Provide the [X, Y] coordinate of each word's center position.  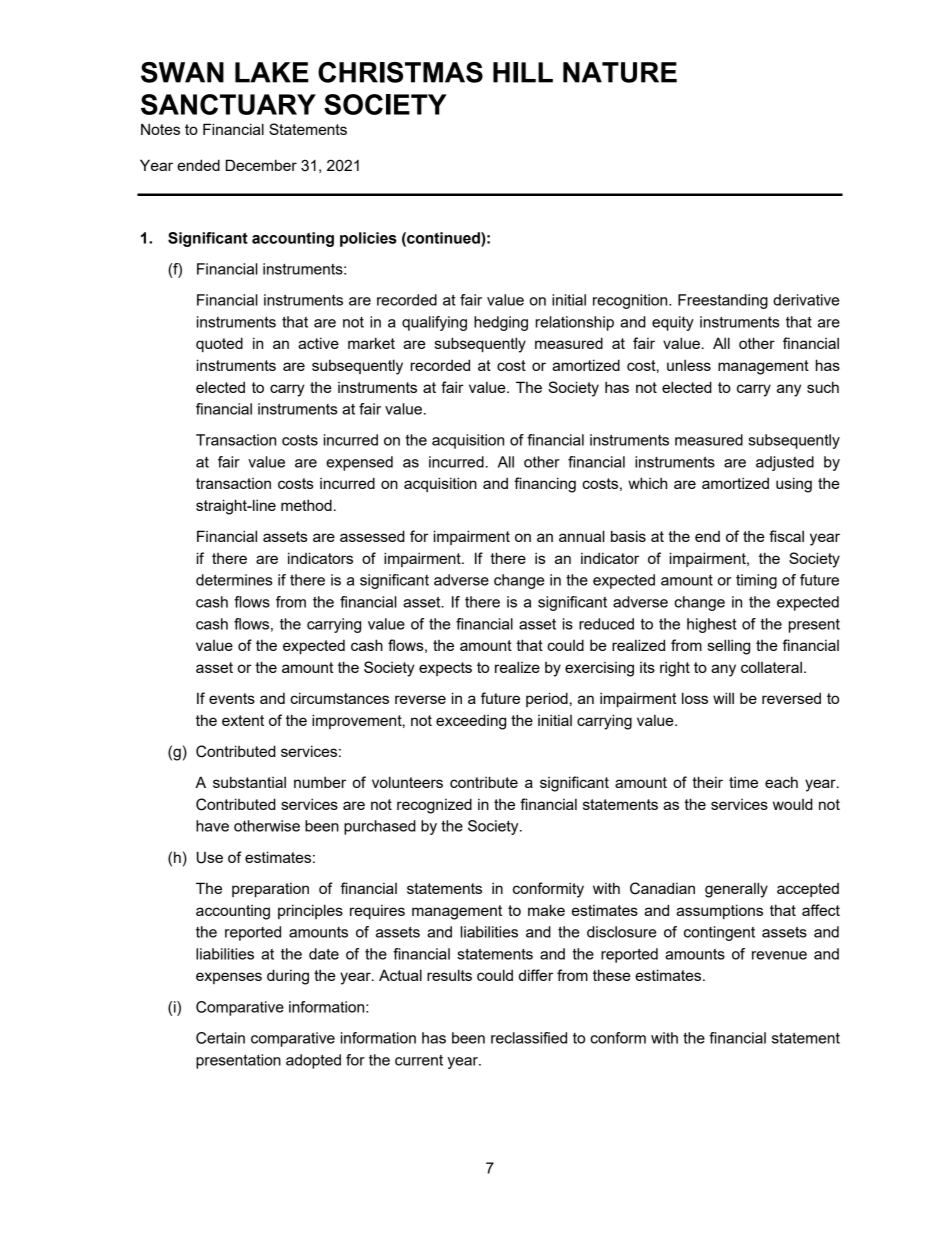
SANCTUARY [228, 104]
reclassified [529, 1038]
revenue [779, 955]
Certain [220, 1038]
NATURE [620, 72]
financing [545, 485]
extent [243, 720]
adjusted [785, 463]
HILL [523, 72]
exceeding [471, 722]
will [723, 698]
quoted [219, 344]
